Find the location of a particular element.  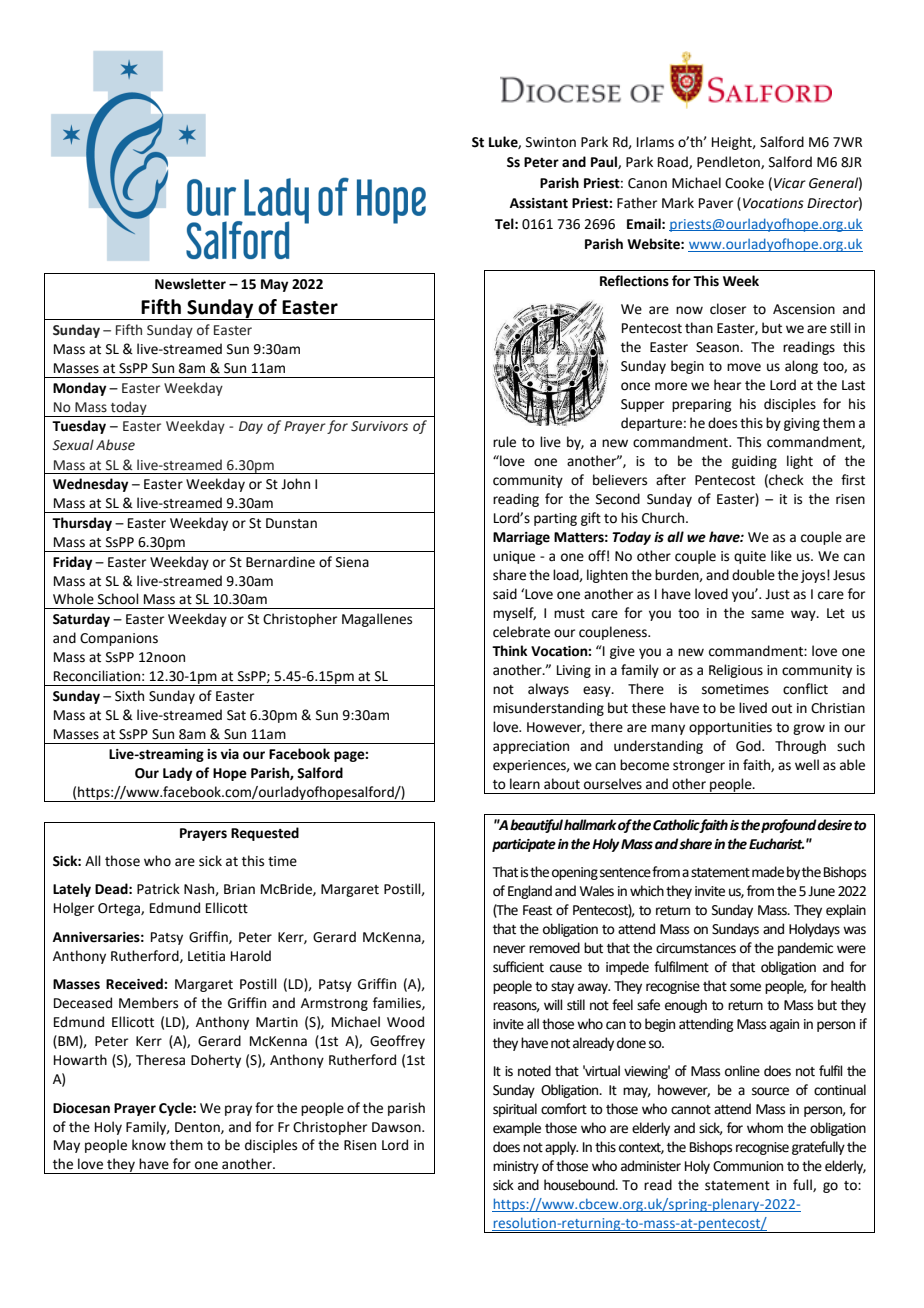

know is located at coordinates (149, 1145).
